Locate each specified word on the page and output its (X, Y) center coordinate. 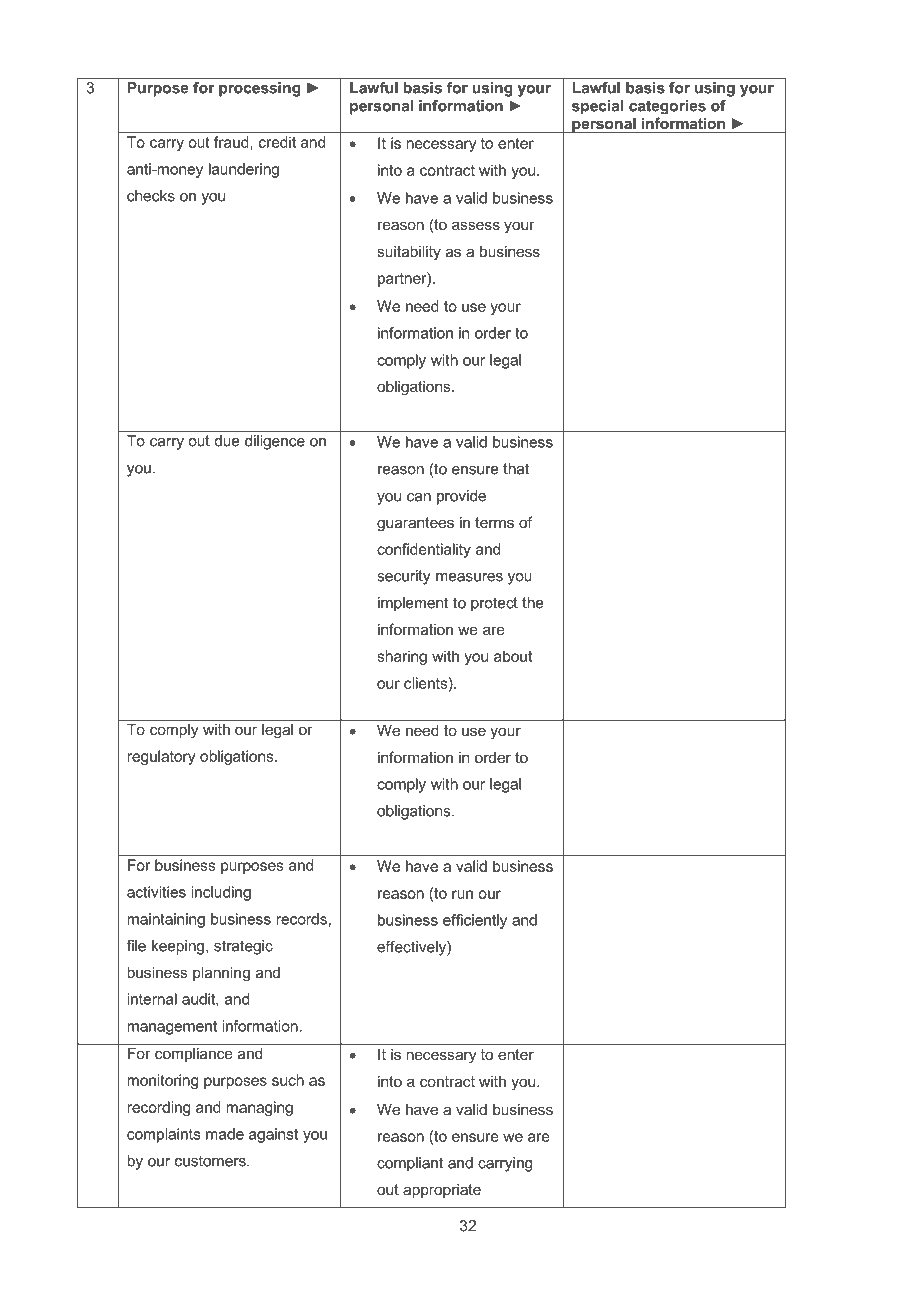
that (516, 469)
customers (211, 1161)
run (462, 894)
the (533, 603)
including (221, 893)
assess (476, 225)
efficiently (475, 921)
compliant (410, 1164)
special (598, 107)
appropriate (442, 1191)
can (419, 497)
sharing (402, 657)
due (227, 441)
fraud (232, 142)
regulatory (161, 757)
